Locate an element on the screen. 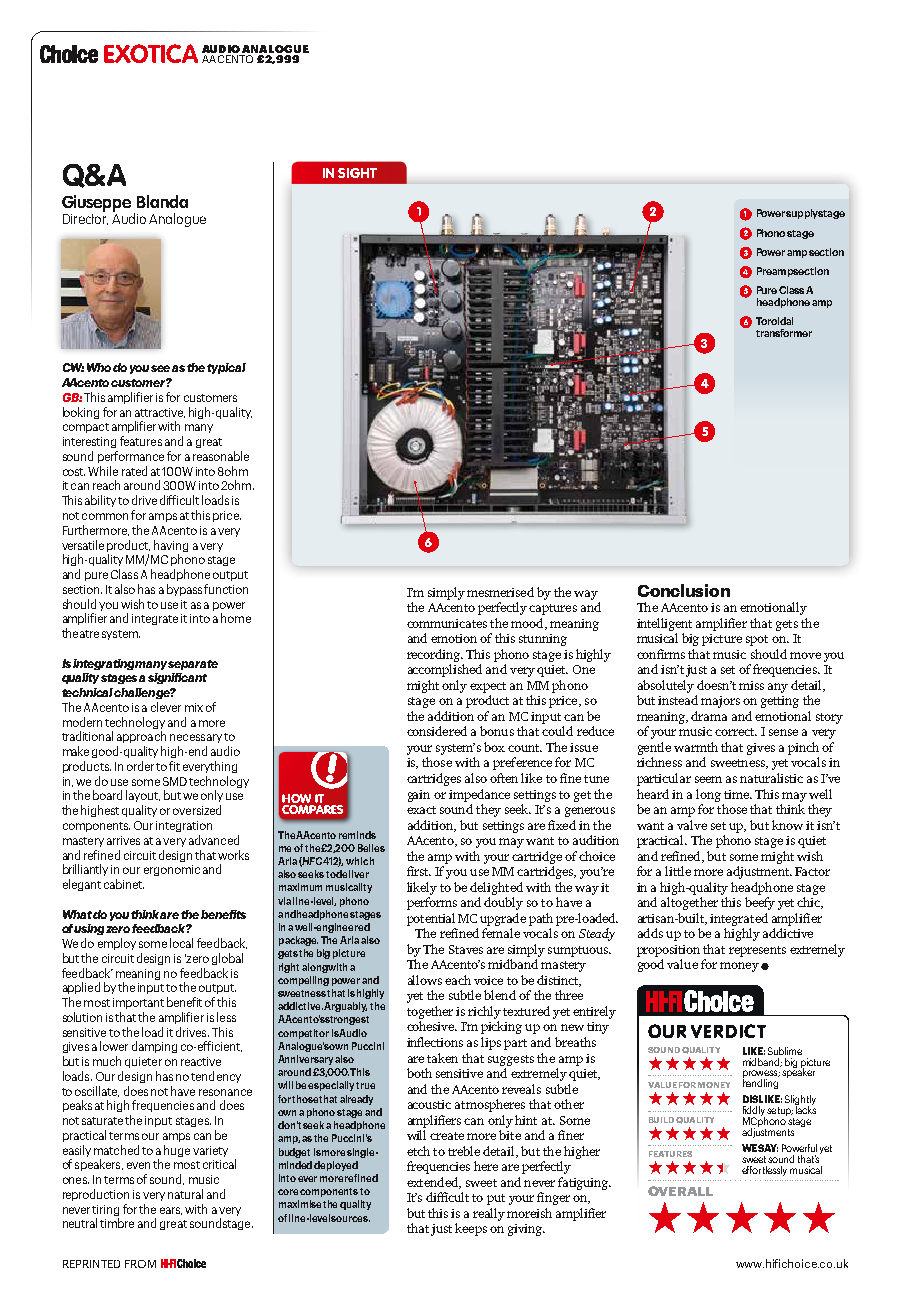 The image size is (924, 1308). damping is located at coordinates (154, 1047).
